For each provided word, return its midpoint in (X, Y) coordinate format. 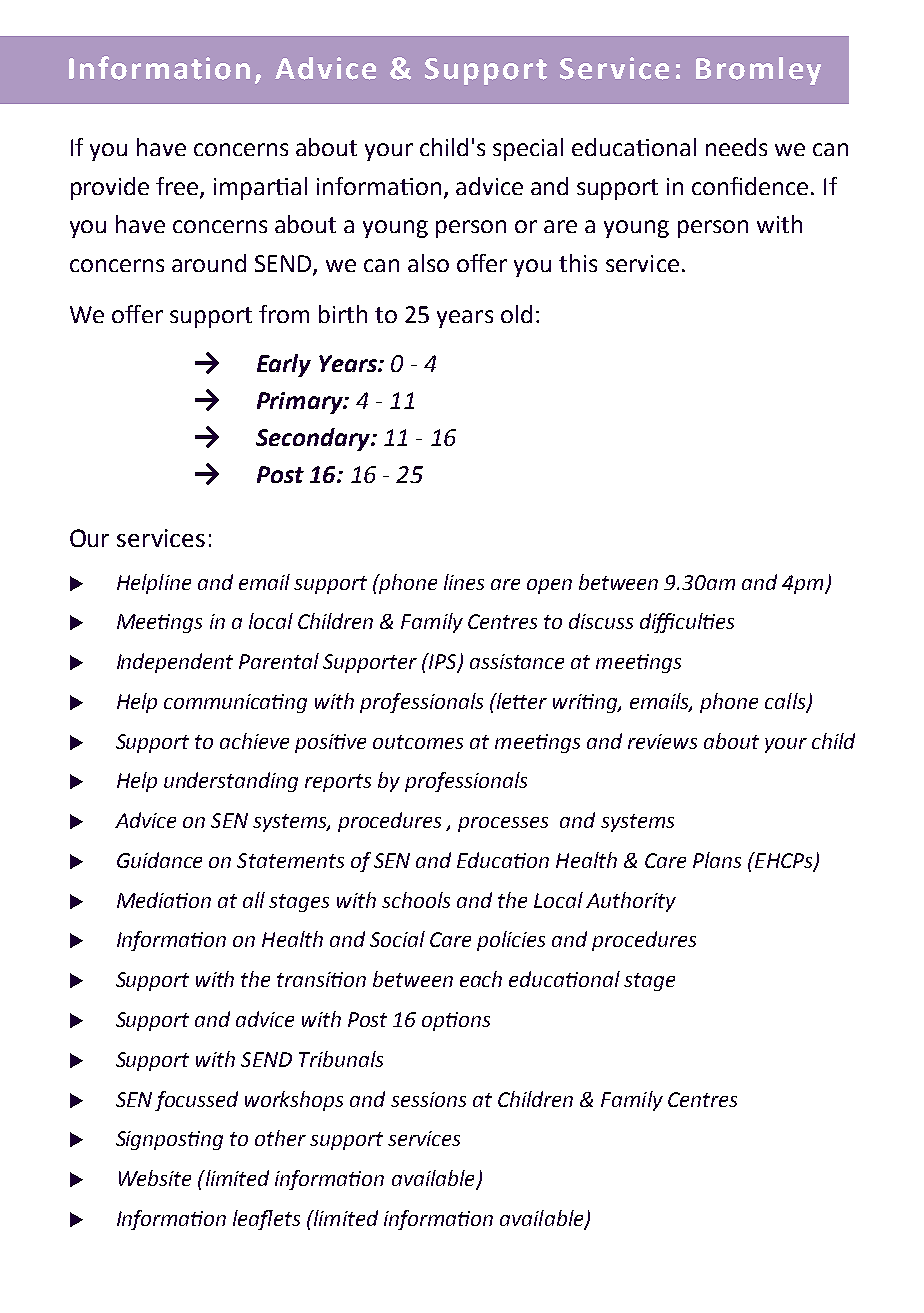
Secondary (314, 439)
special (528, 149)
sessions (428, 1099)
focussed (196, 1101)
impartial (260, 188)
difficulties (687, 623)
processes (503, 824)
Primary (301, 403)
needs (736, 147)
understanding (231, 782)
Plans (717, 860)
